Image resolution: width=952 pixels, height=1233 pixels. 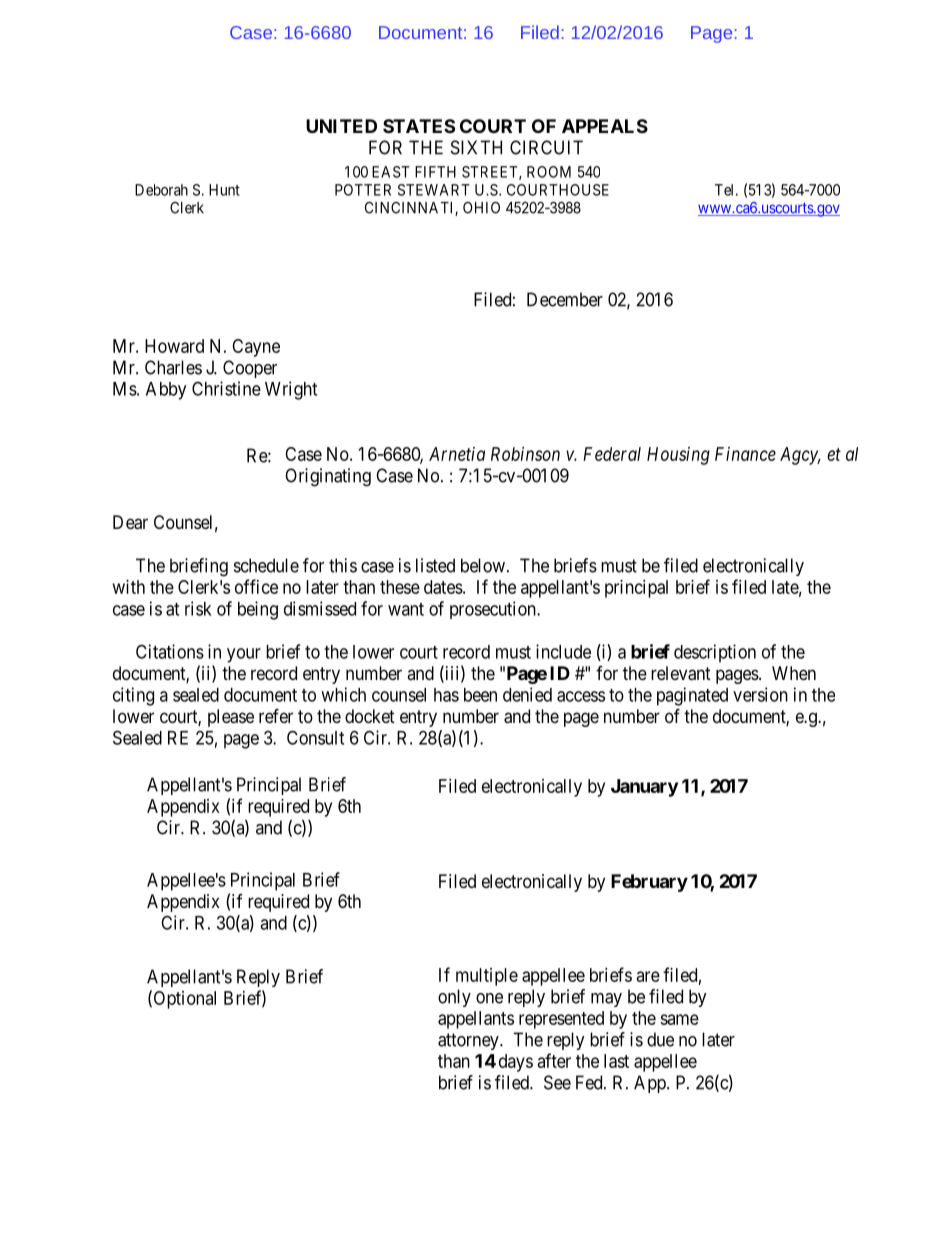 What do you see at coordinates (231, 718) in the screenshot?
I see `please` at bounding box center [231, 718].
